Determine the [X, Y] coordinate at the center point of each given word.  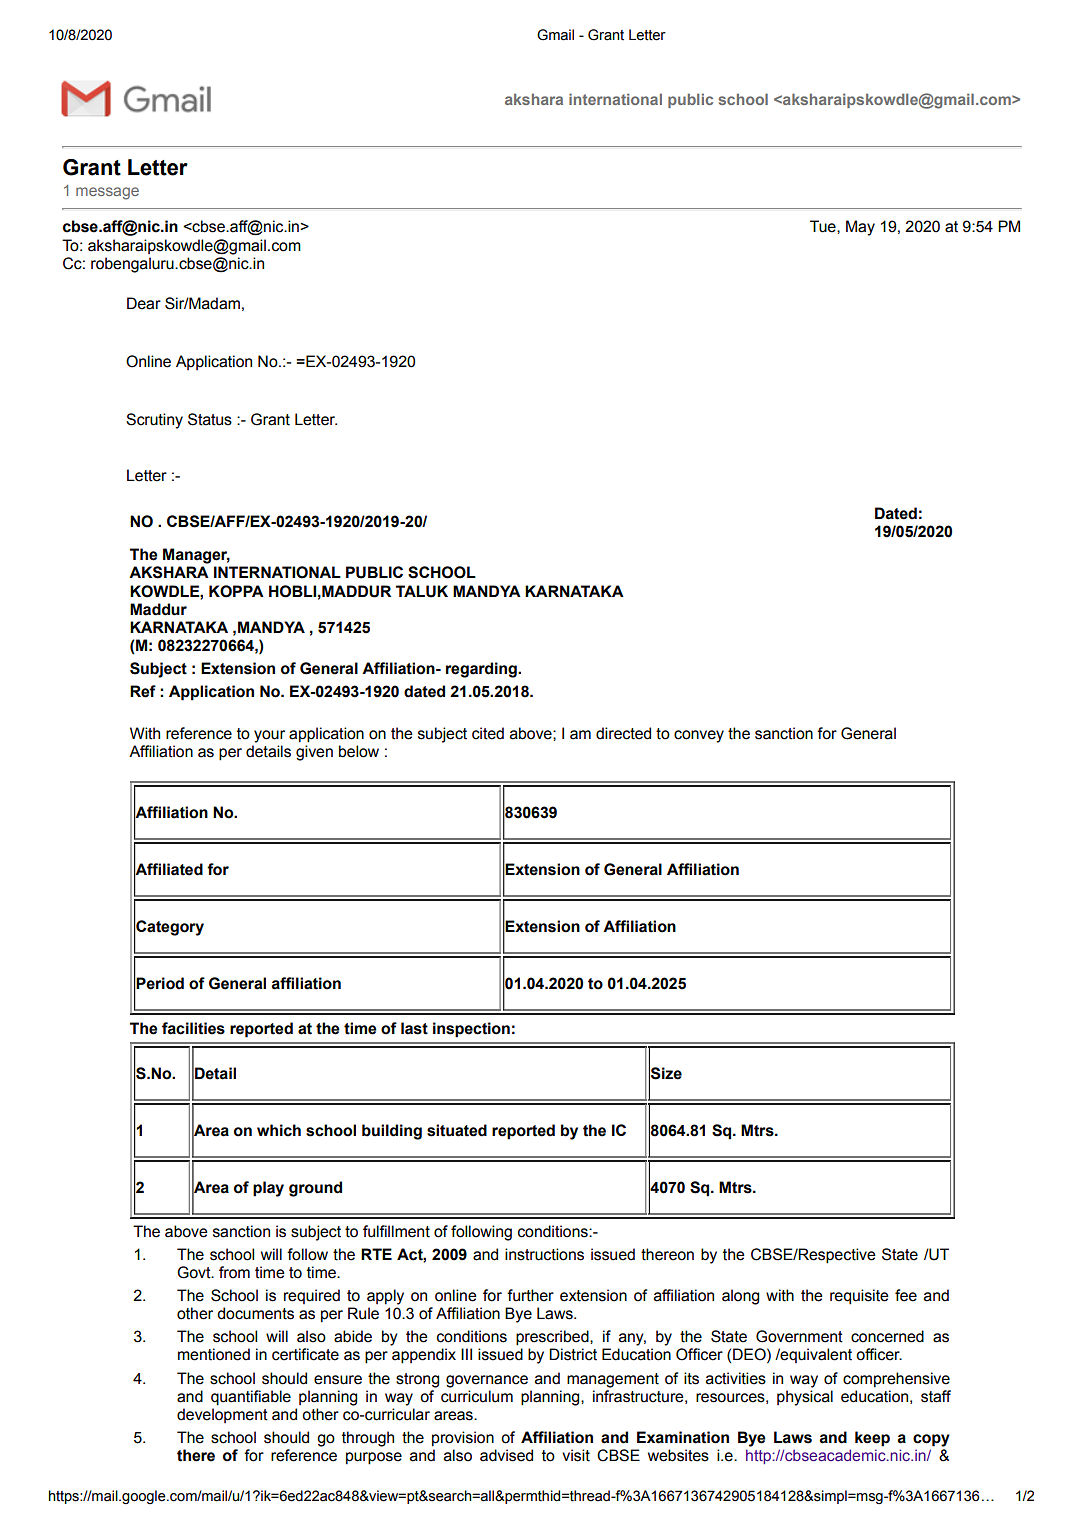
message [107, 193]
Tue [824, 226]
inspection [471, 1030]
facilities [193, 1028]
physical [805, 1398]
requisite [859, 1297]
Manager [196, 556]
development [222, 1415]
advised [506, 1455]
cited [488, 733]
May [860, 228]
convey [699, 736]
